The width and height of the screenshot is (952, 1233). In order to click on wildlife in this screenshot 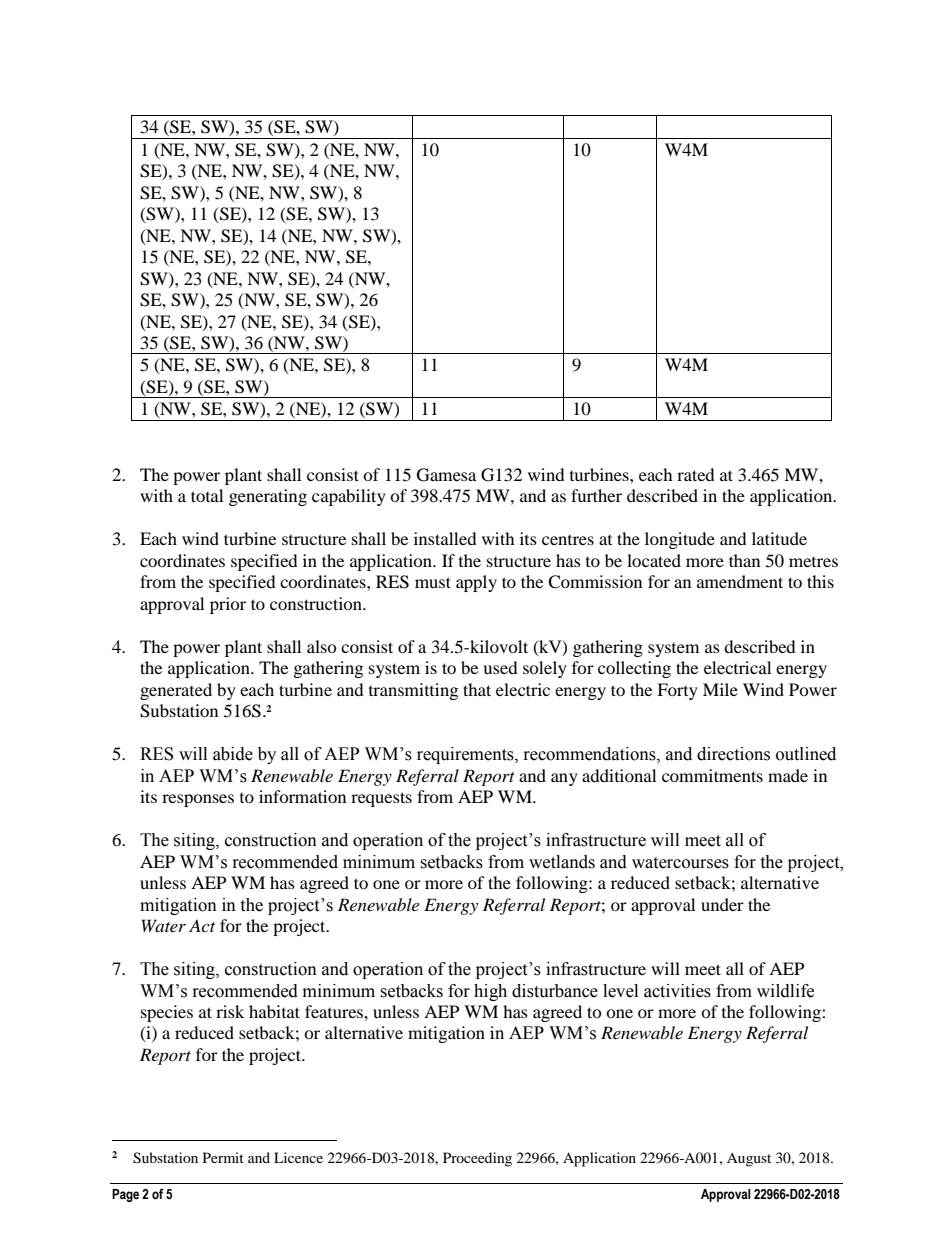, I will do `click(785, 991)`.
